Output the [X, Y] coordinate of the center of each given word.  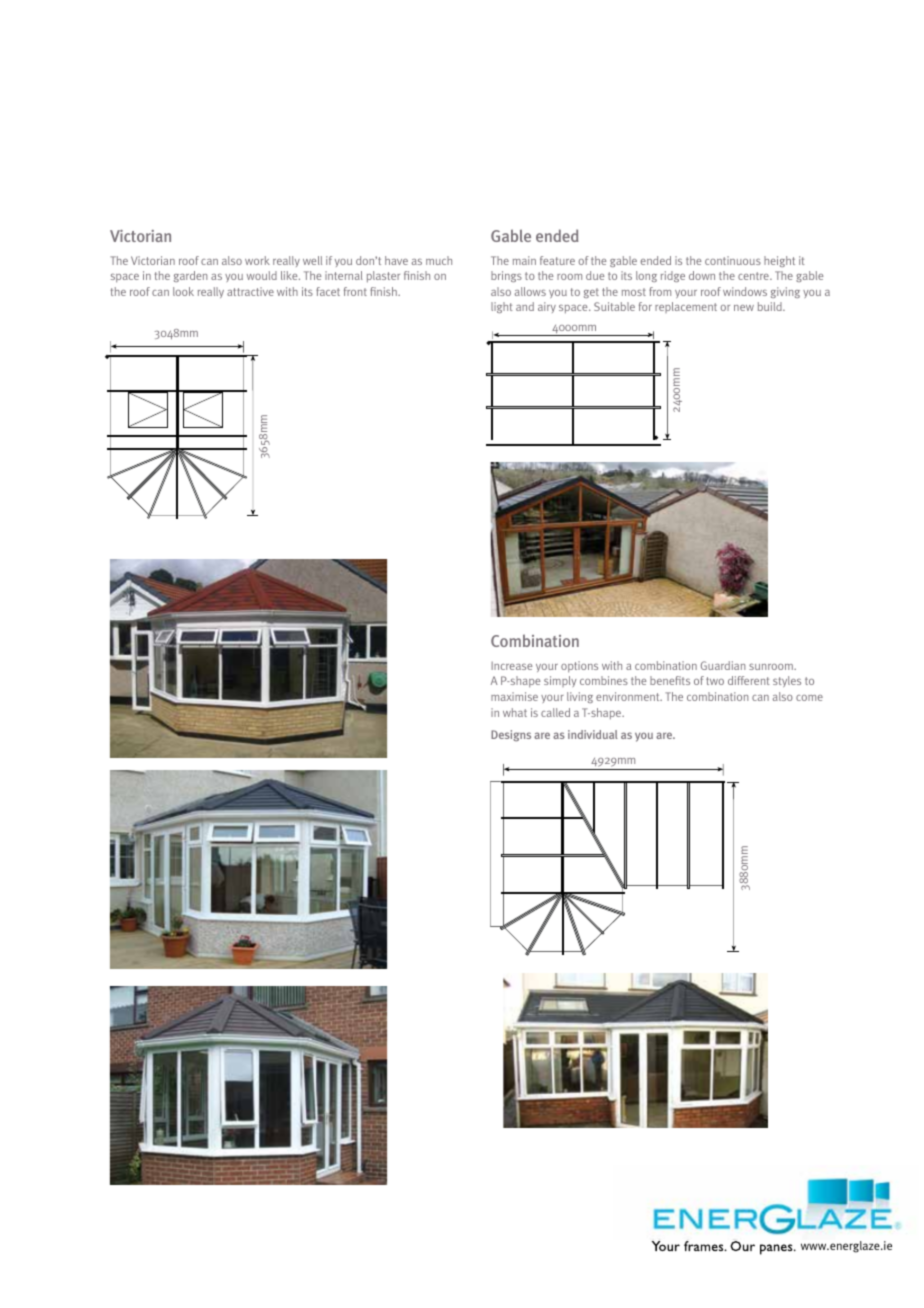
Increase [511, 666]
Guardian [723, 665]
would [262, 275]
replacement [686, 307]
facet [328, 291]
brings [506, 276]
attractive [250, 291]
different [749, 680]
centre [754, 276]
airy [547, 307]
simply [560, 681]
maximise [514, 696]
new [744, 308]
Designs [511, 735]
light [502, 307]
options [579, 667]
